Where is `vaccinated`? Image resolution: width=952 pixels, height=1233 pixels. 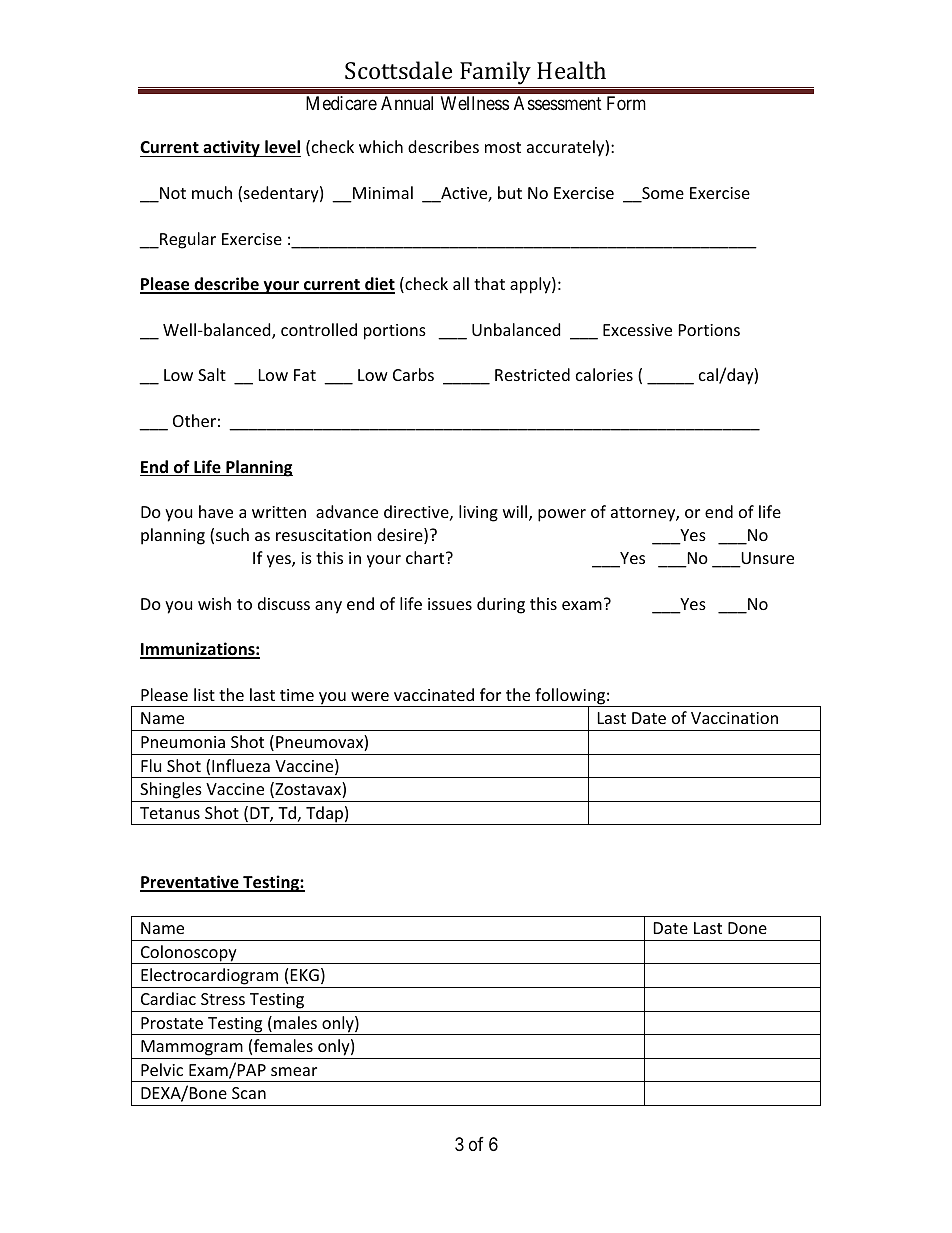
vaccinated is located at coordinates (434, 694).
